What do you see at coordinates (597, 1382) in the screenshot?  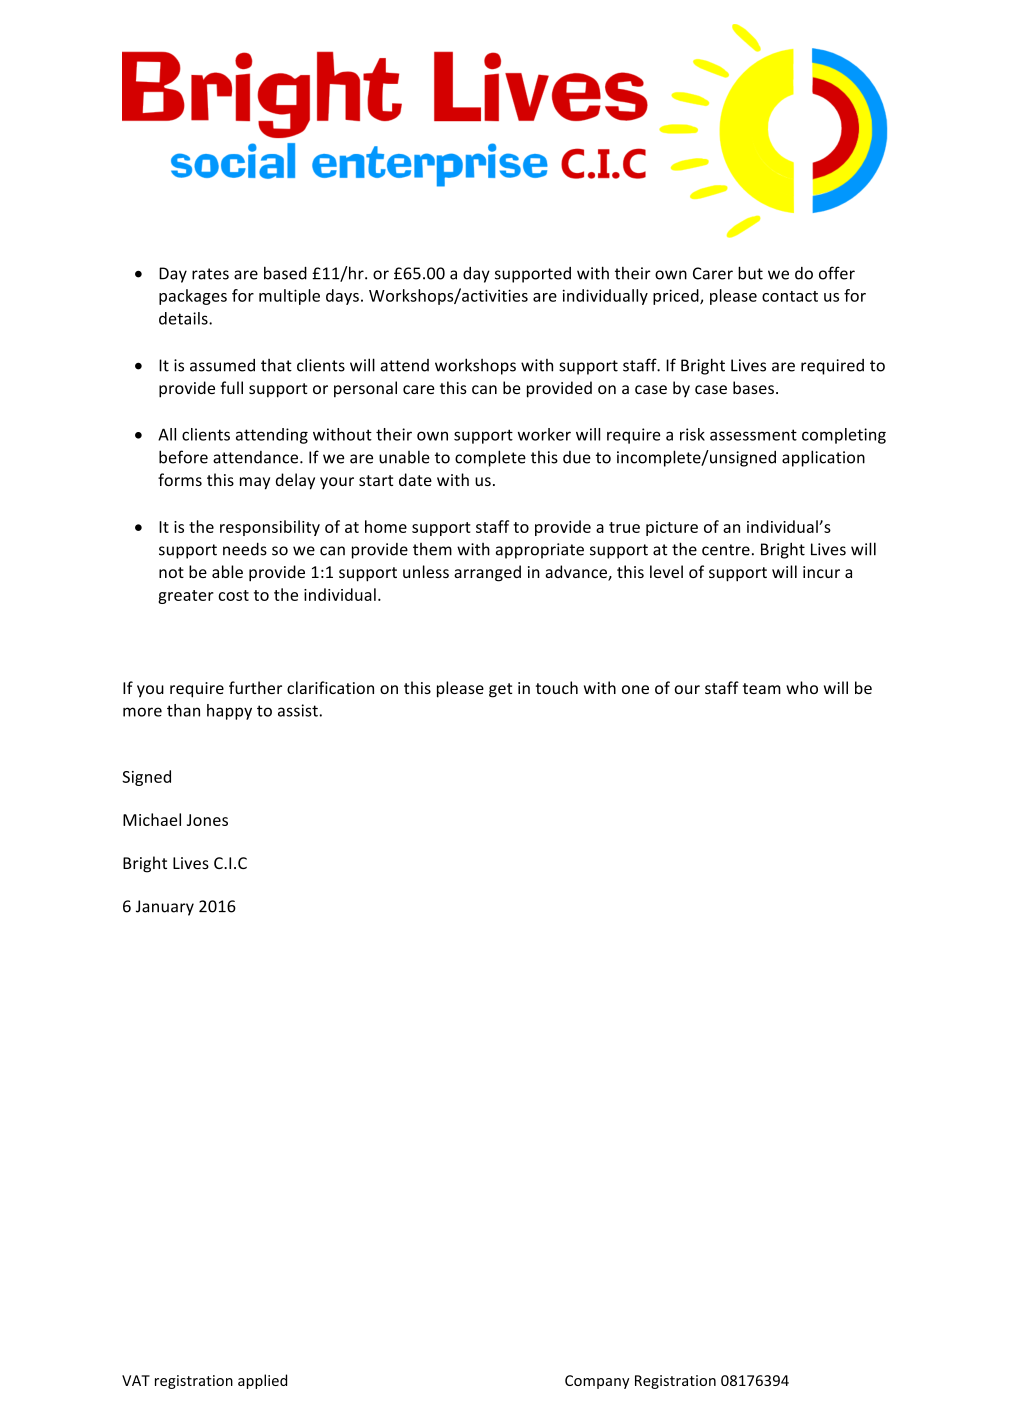 I see `Company` at bounding box center [597, 1382].
